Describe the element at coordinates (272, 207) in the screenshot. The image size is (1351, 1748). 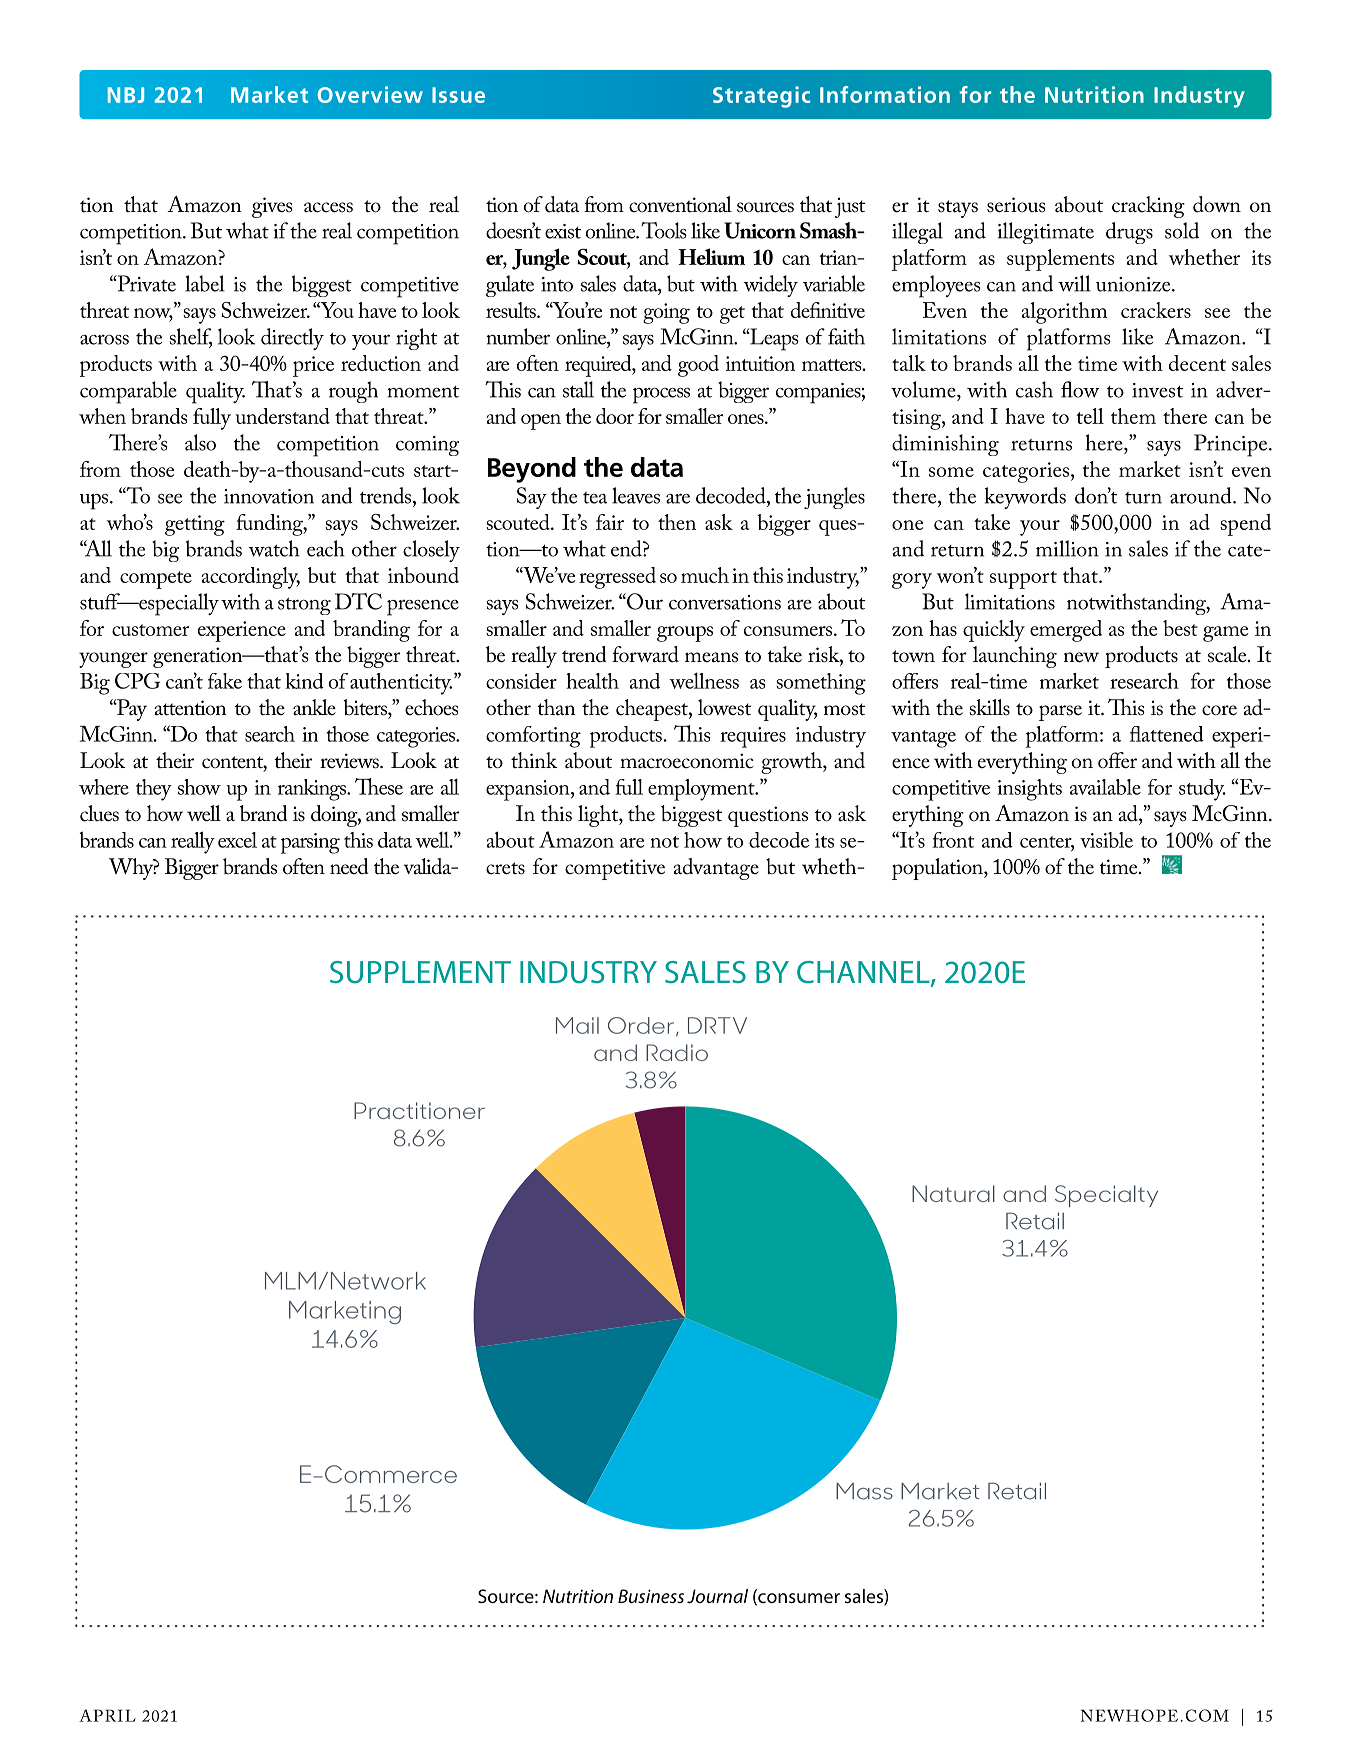
I see `gives` at that location.
